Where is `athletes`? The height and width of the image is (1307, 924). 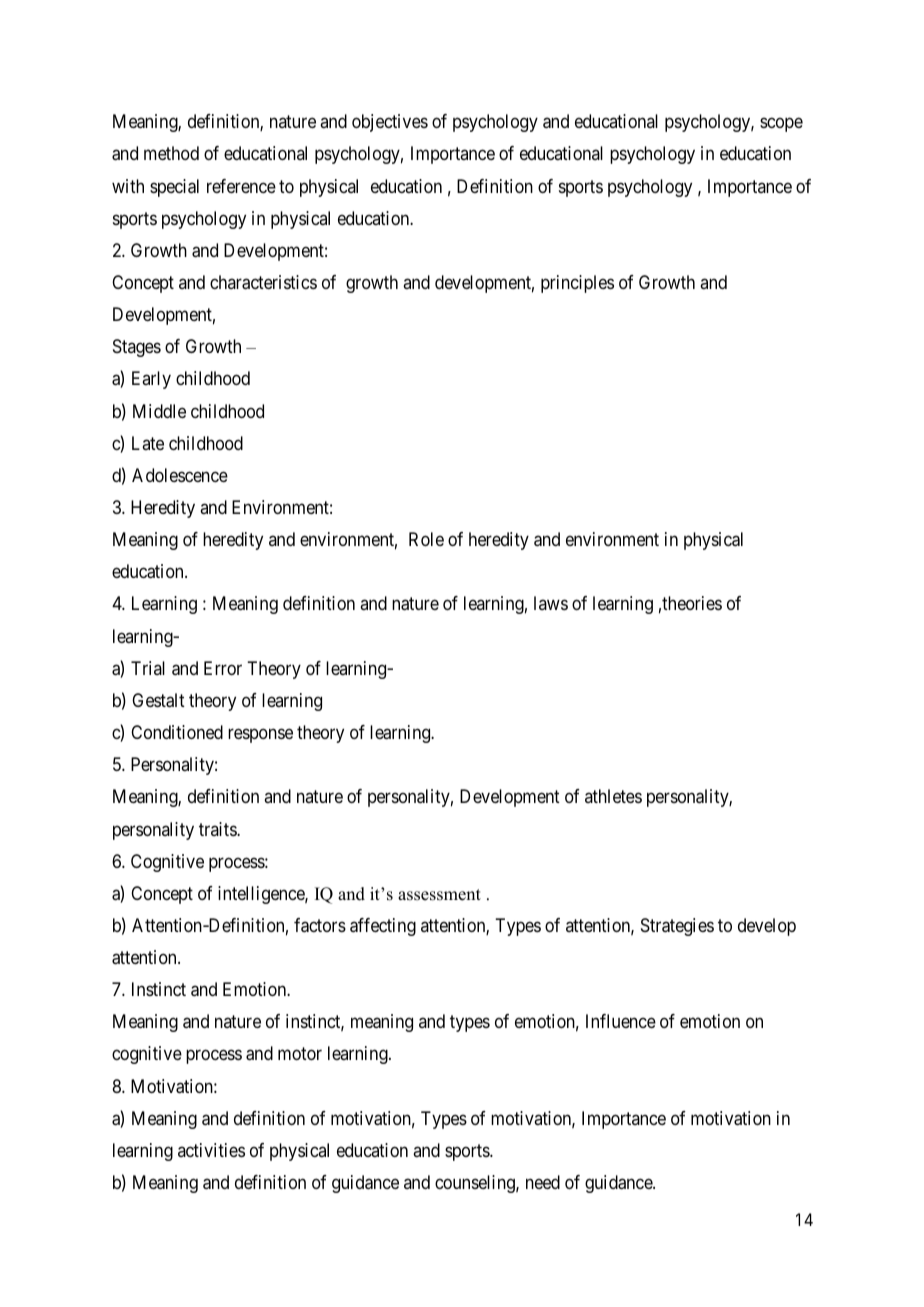 athletes is located at coordinates (613, 796).
